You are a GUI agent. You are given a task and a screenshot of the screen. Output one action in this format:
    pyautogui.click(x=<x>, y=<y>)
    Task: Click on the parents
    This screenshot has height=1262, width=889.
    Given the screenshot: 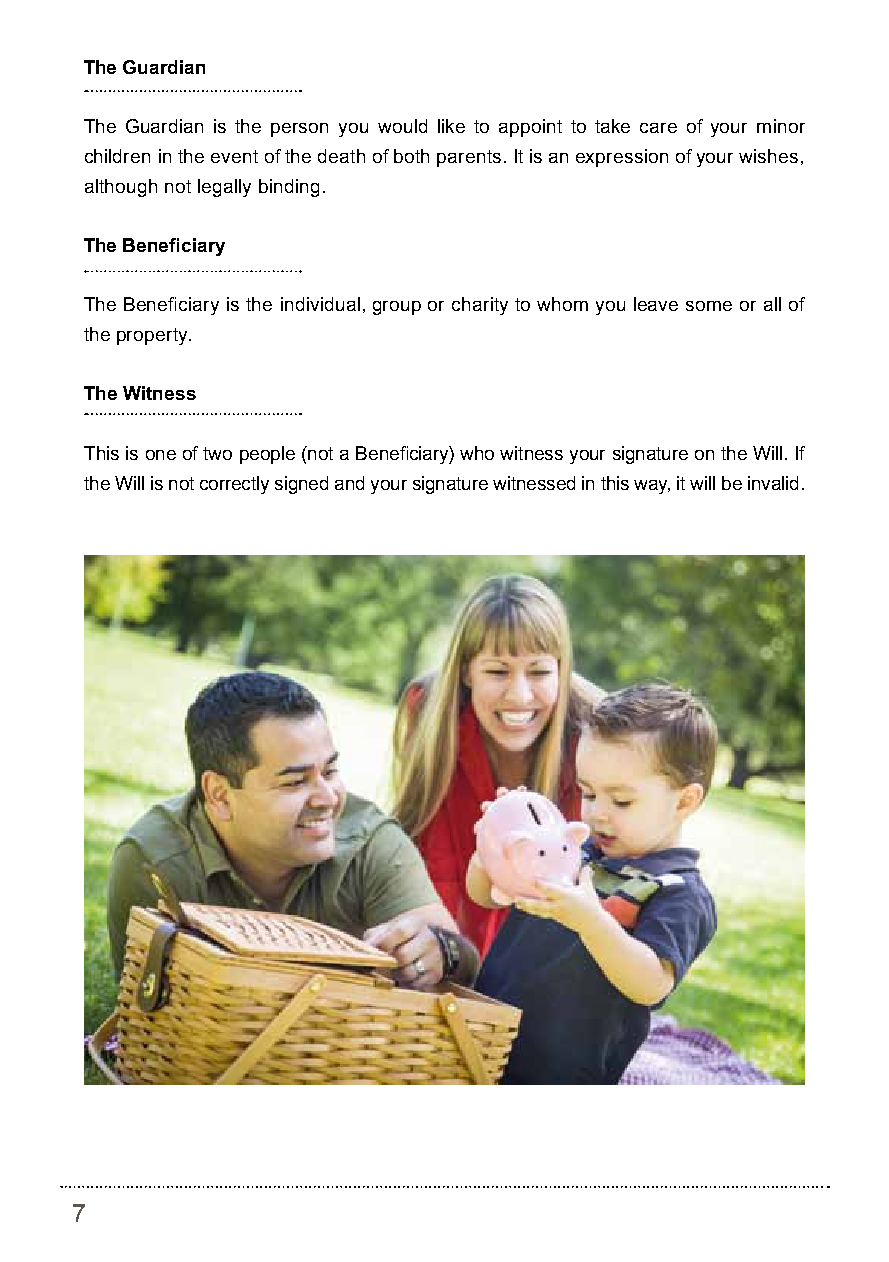 What is the action you would take?
    pyautogui.click(x=469, y=158)
